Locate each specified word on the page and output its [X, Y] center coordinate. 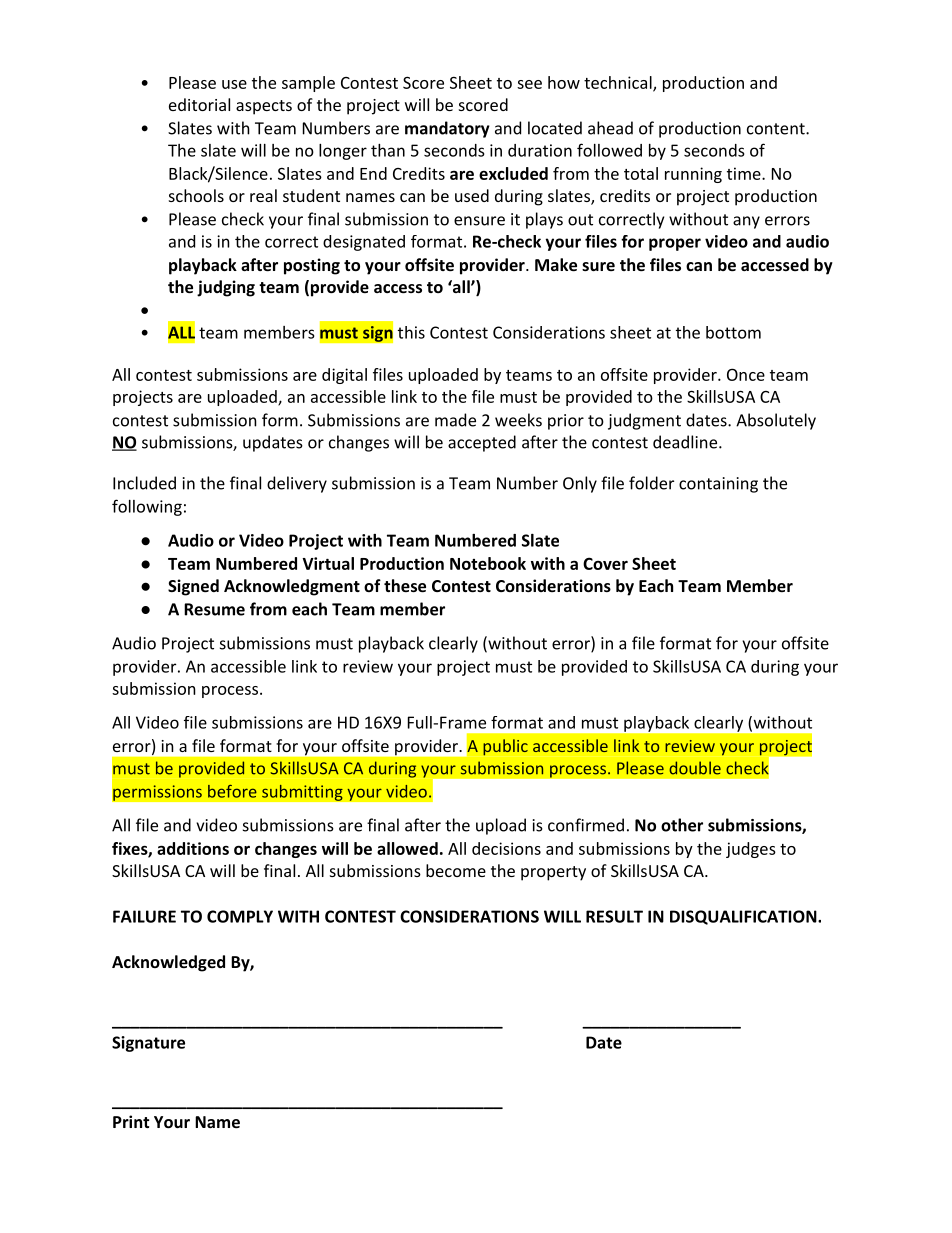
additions [193, 848]
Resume [214, 609]
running [693, 175]
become [456, 870]
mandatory [447, 129]
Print [131, 1121]
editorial [199, 104]
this [411, 332]
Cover [605, 563]
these [405, 585]
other [682, 825]
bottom [733, 332]
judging [226, 288]
